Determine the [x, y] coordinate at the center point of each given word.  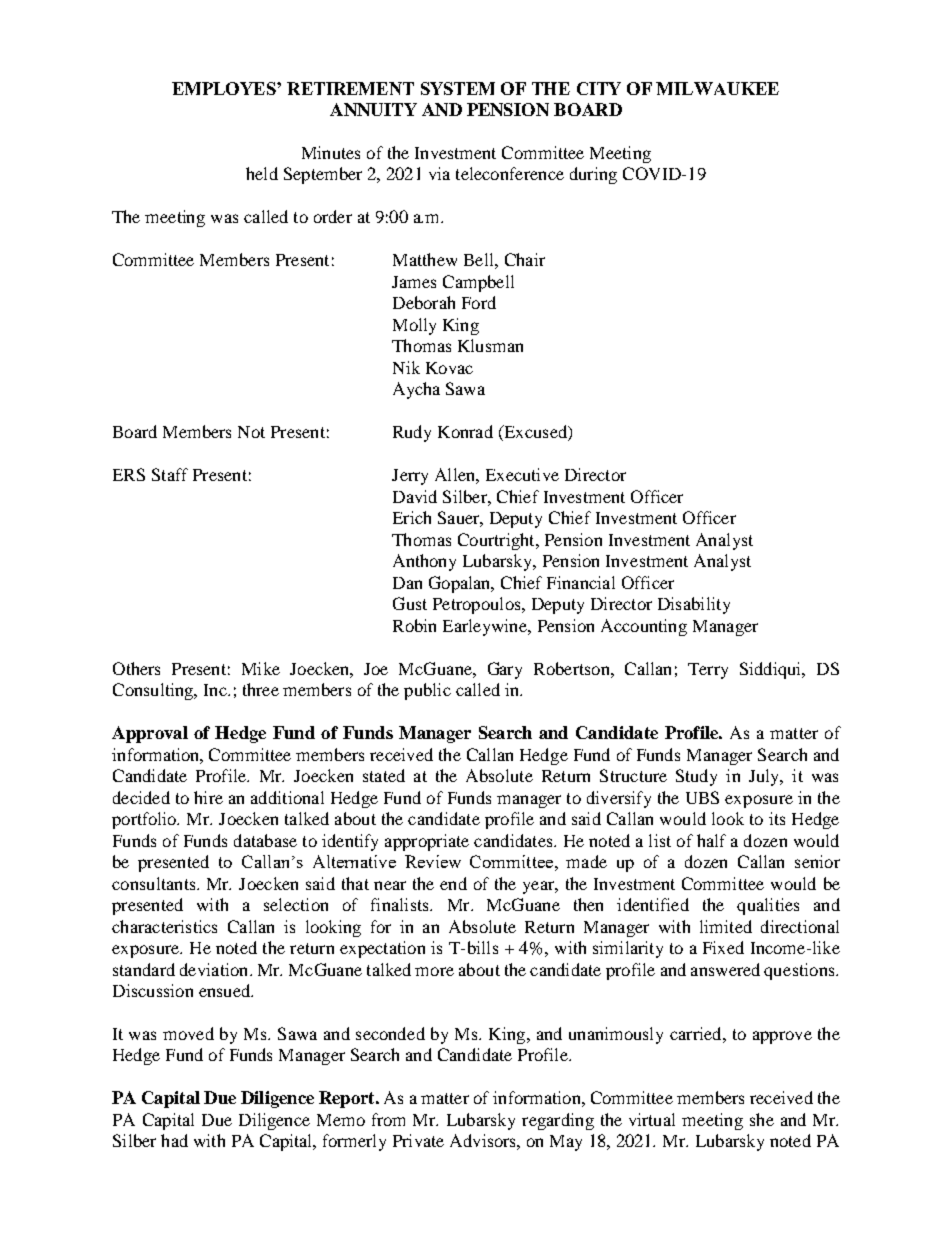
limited [726, 926]
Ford [479, 302]
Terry [708, 671]
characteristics [164, 926]
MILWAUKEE [717, 88]
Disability [694, 605]
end [453, 883]
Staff [170, 474]
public [427, 691]
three [261, 689]
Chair [525, 259]
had [174, 1140]
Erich [412, 517]
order [333, 216]
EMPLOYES [225, 88]
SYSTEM [458, 88]
